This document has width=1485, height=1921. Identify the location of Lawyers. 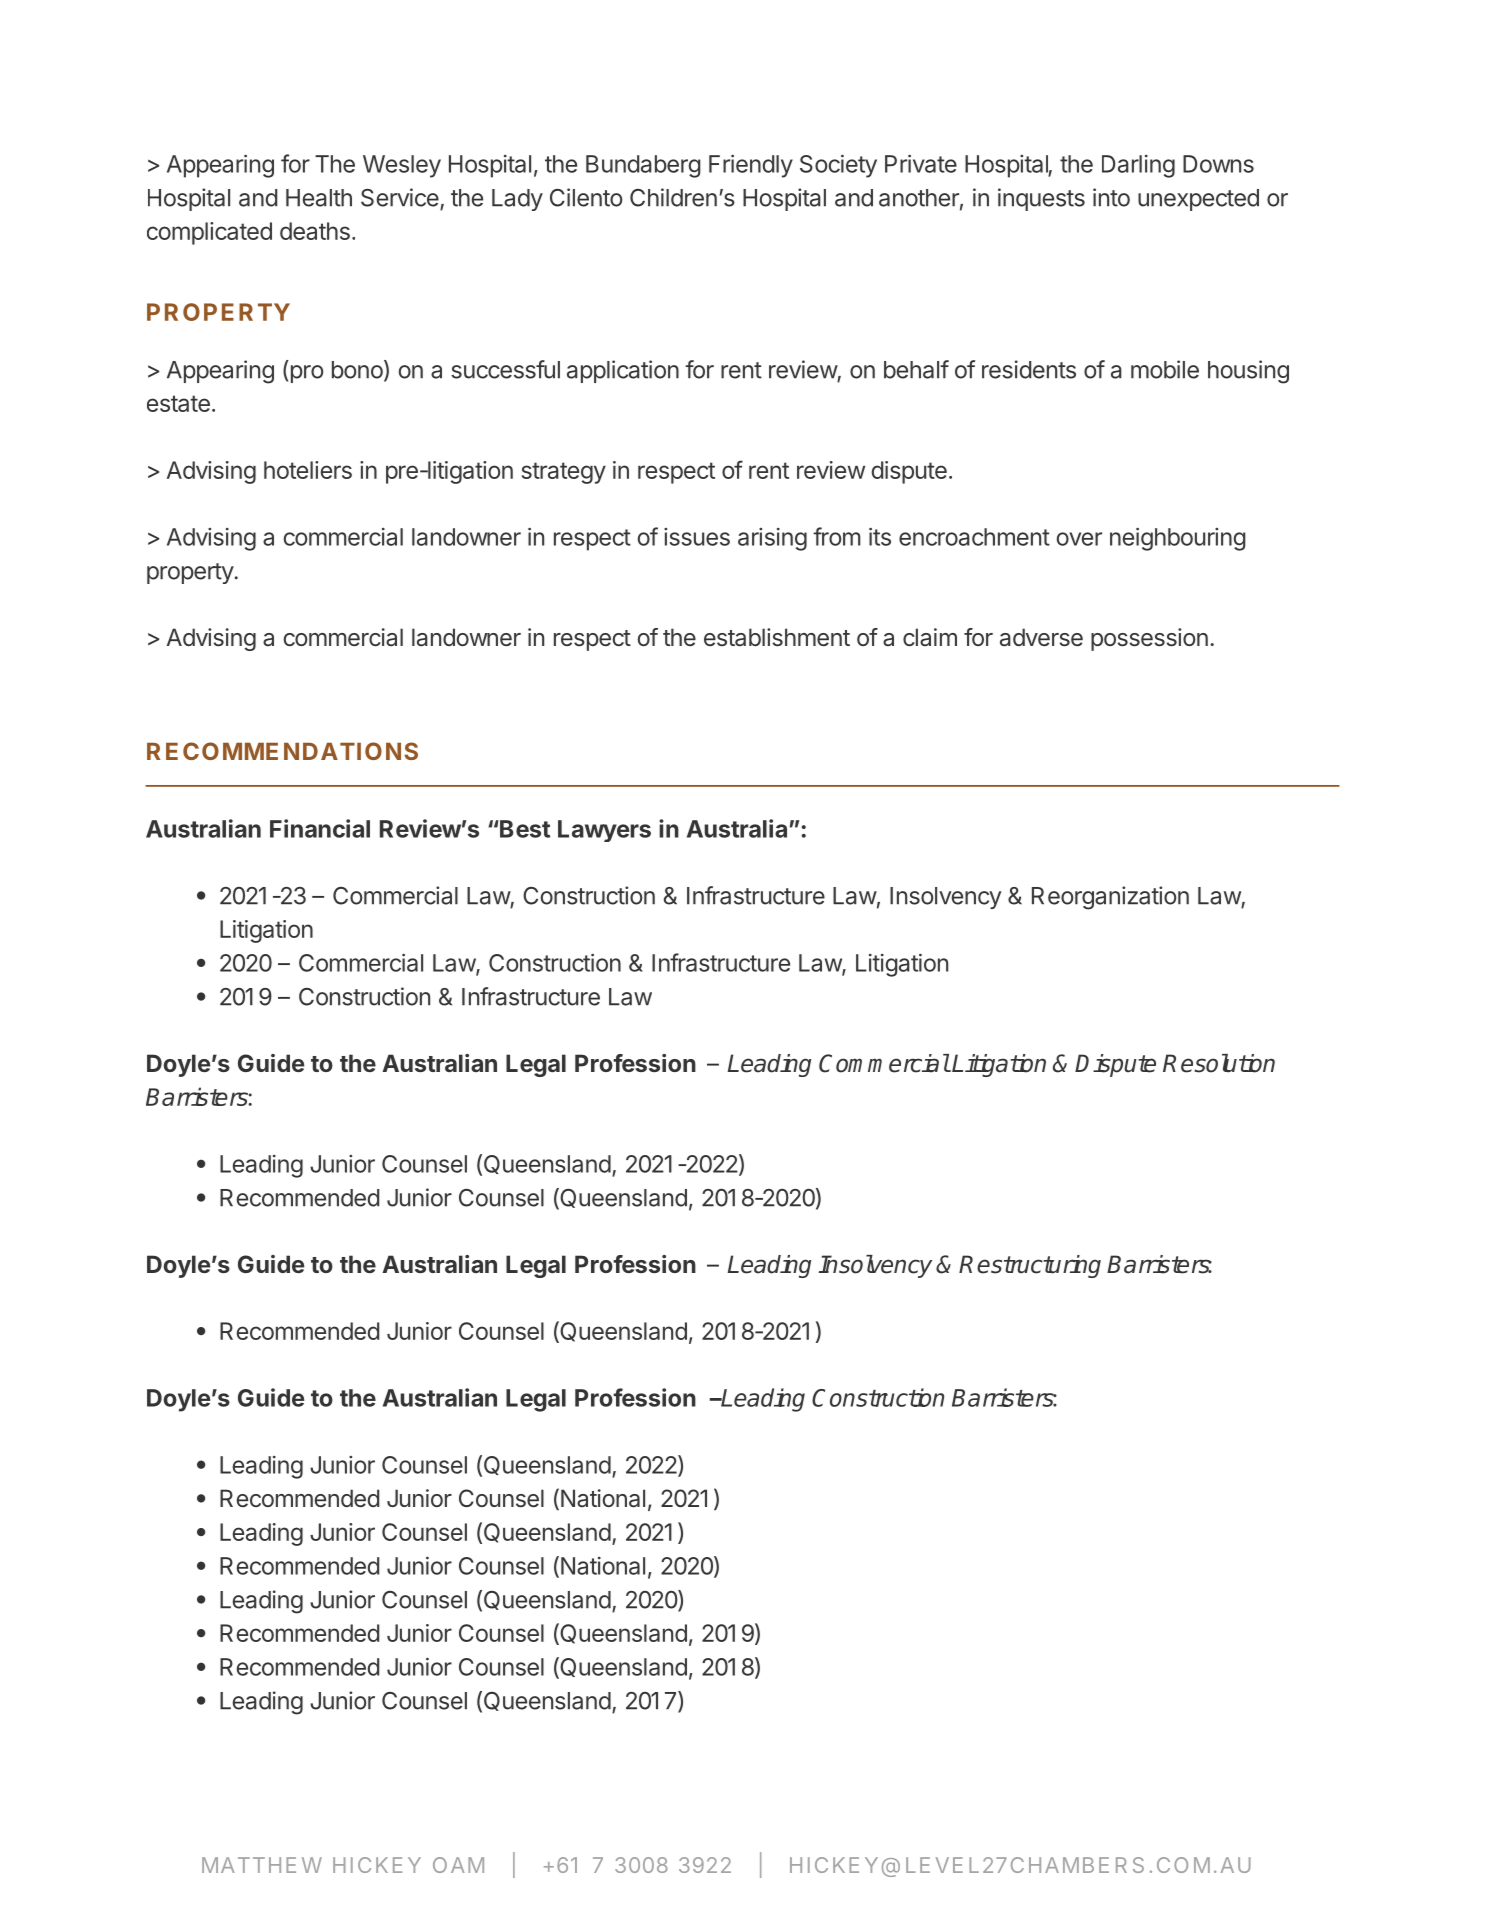
(604, 831).
